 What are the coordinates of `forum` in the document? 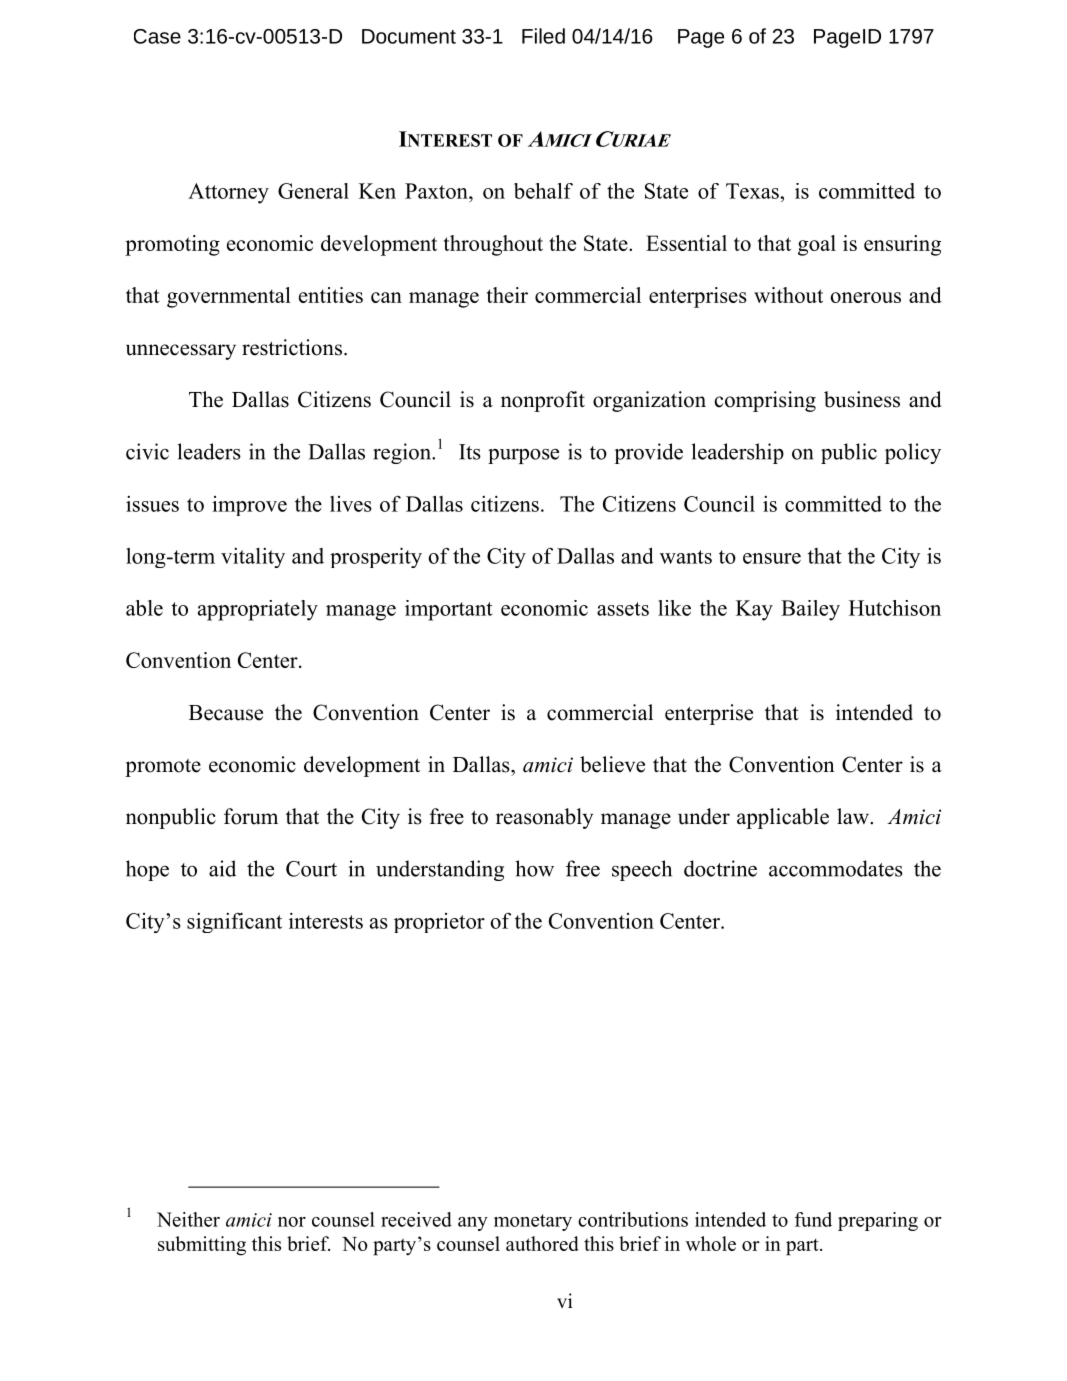 It's located at (251, 816).
